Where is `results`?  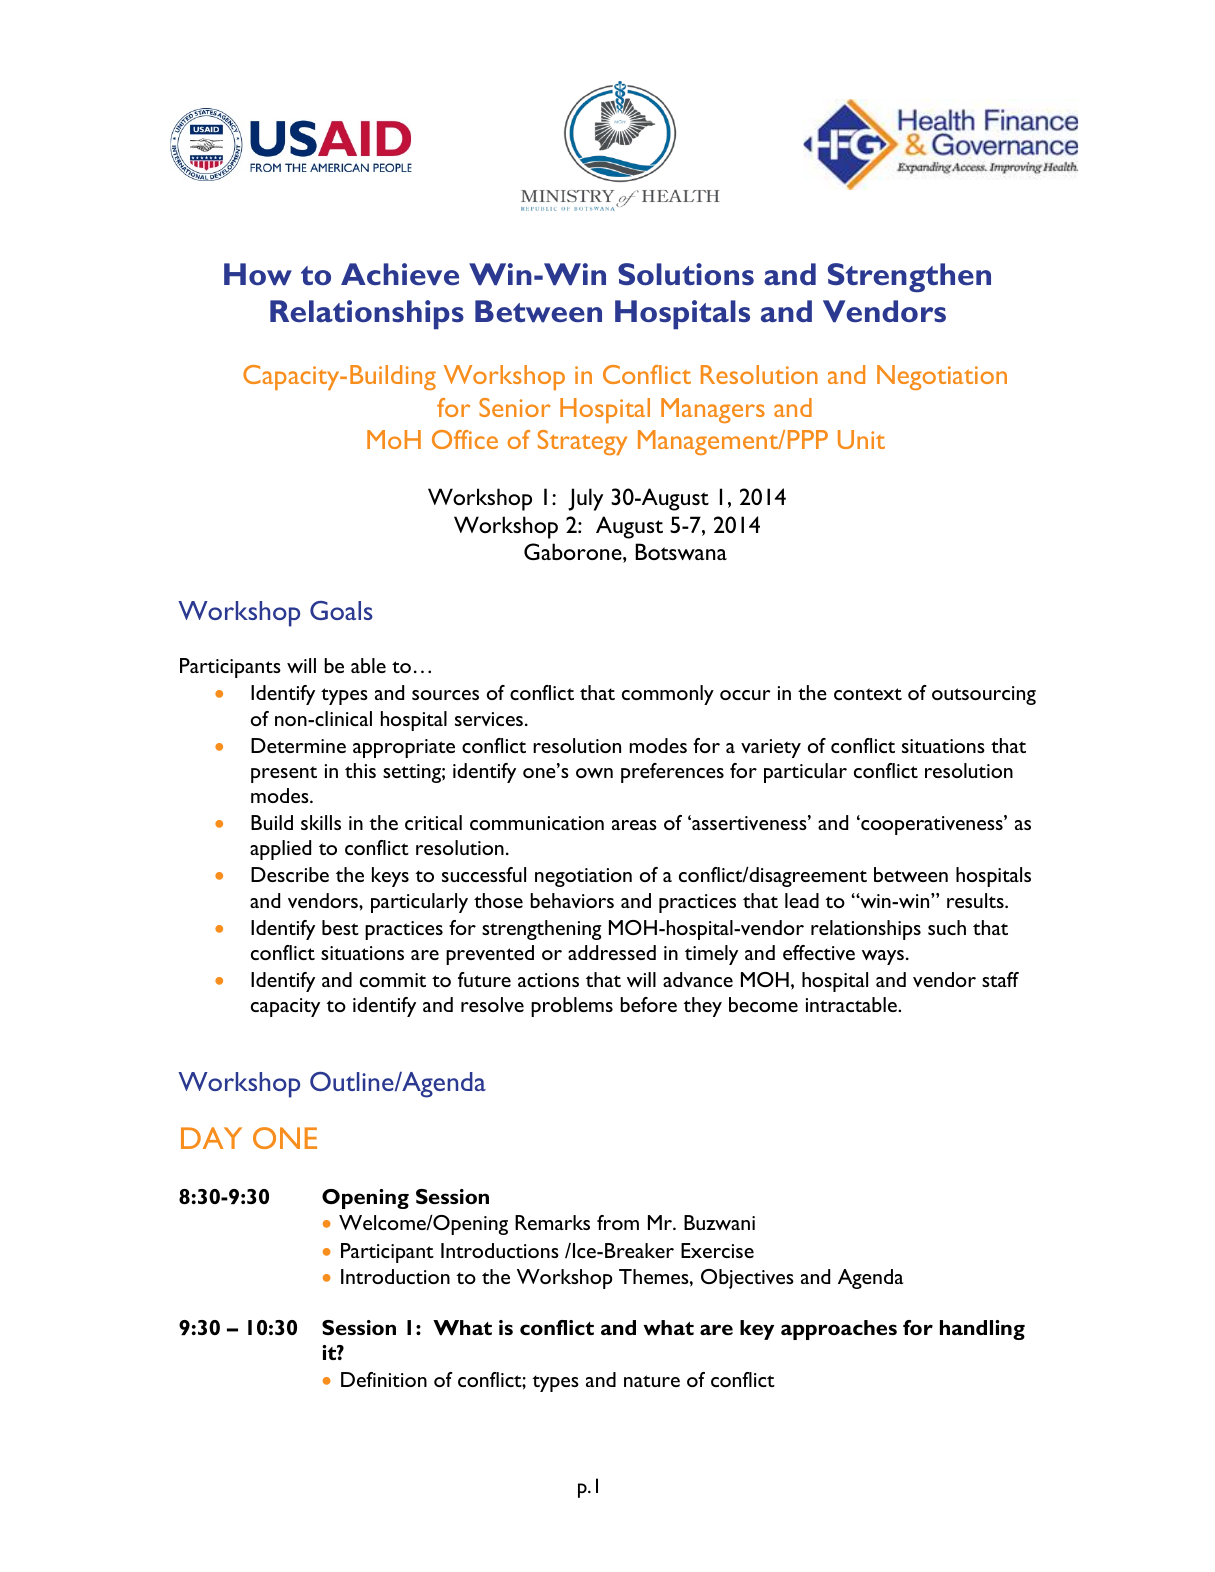
results is located at coordinates (976, 900).
